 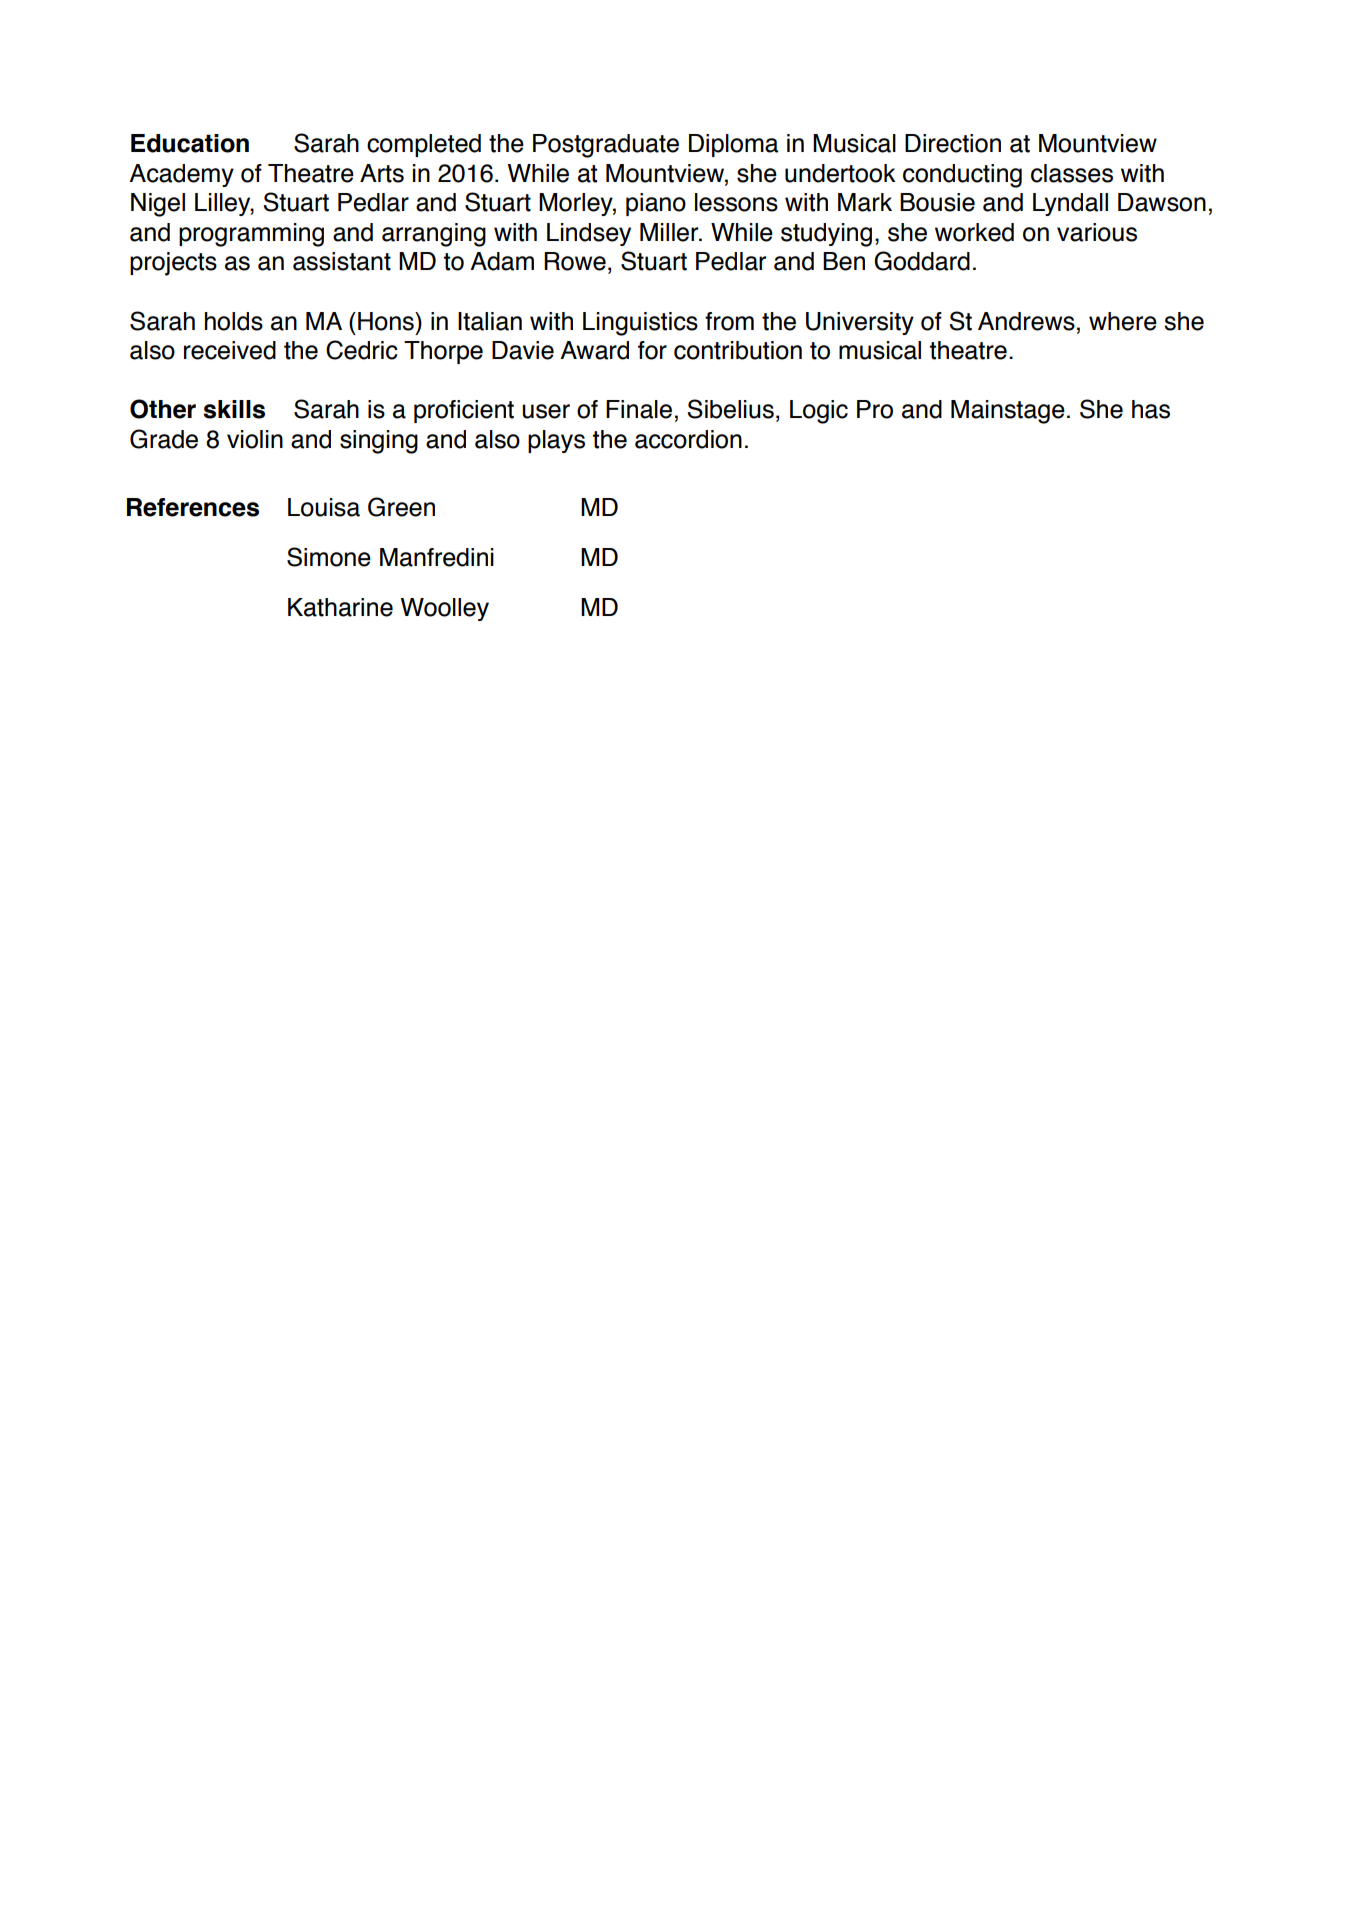 What do you see at coordinates (688, 439) in the screenshot?
I see `accordion` at bounding box center [688, 439].
